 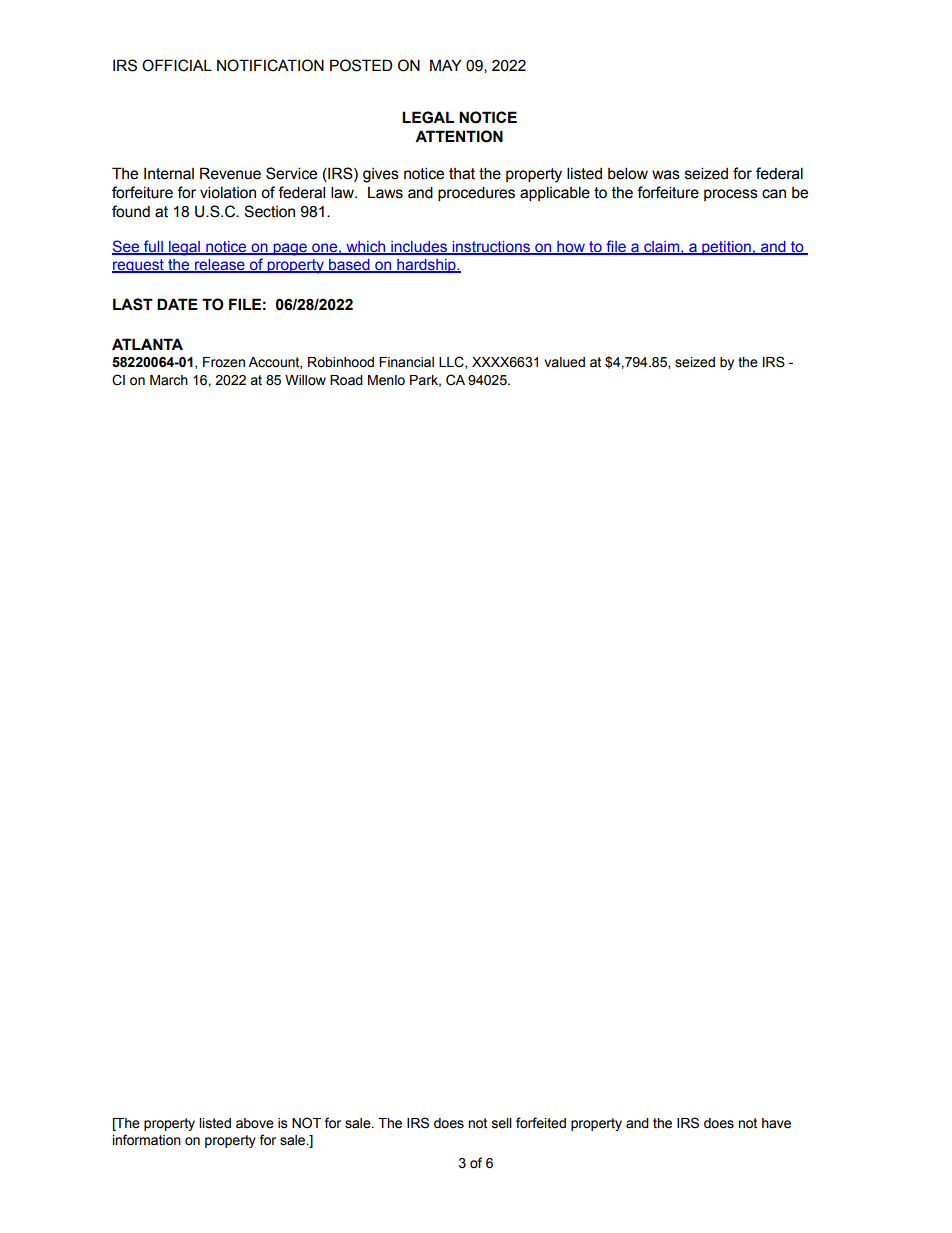 What do you see at coordinates (666, 175) in the screenshot?
I see `was` at bounding box center [666, 175].
